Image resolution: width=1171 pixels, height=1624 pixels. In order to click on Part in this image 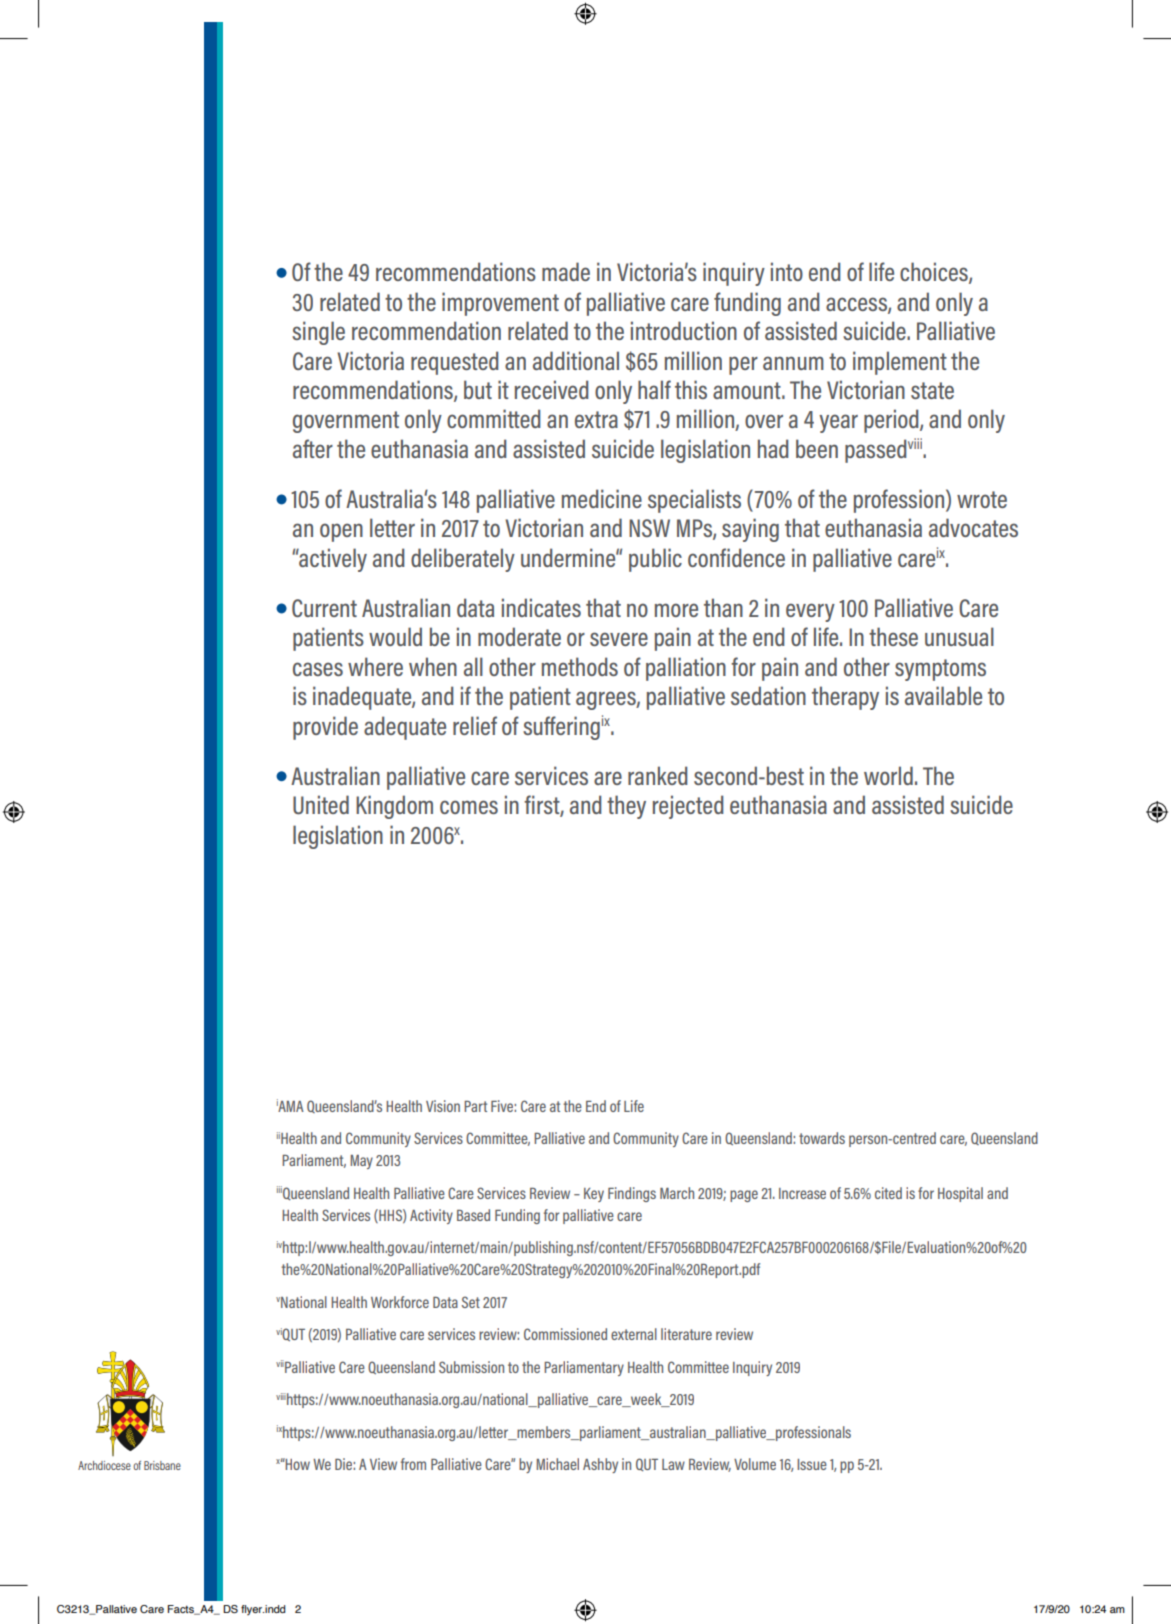, I will do `click(475, 1106)`.
